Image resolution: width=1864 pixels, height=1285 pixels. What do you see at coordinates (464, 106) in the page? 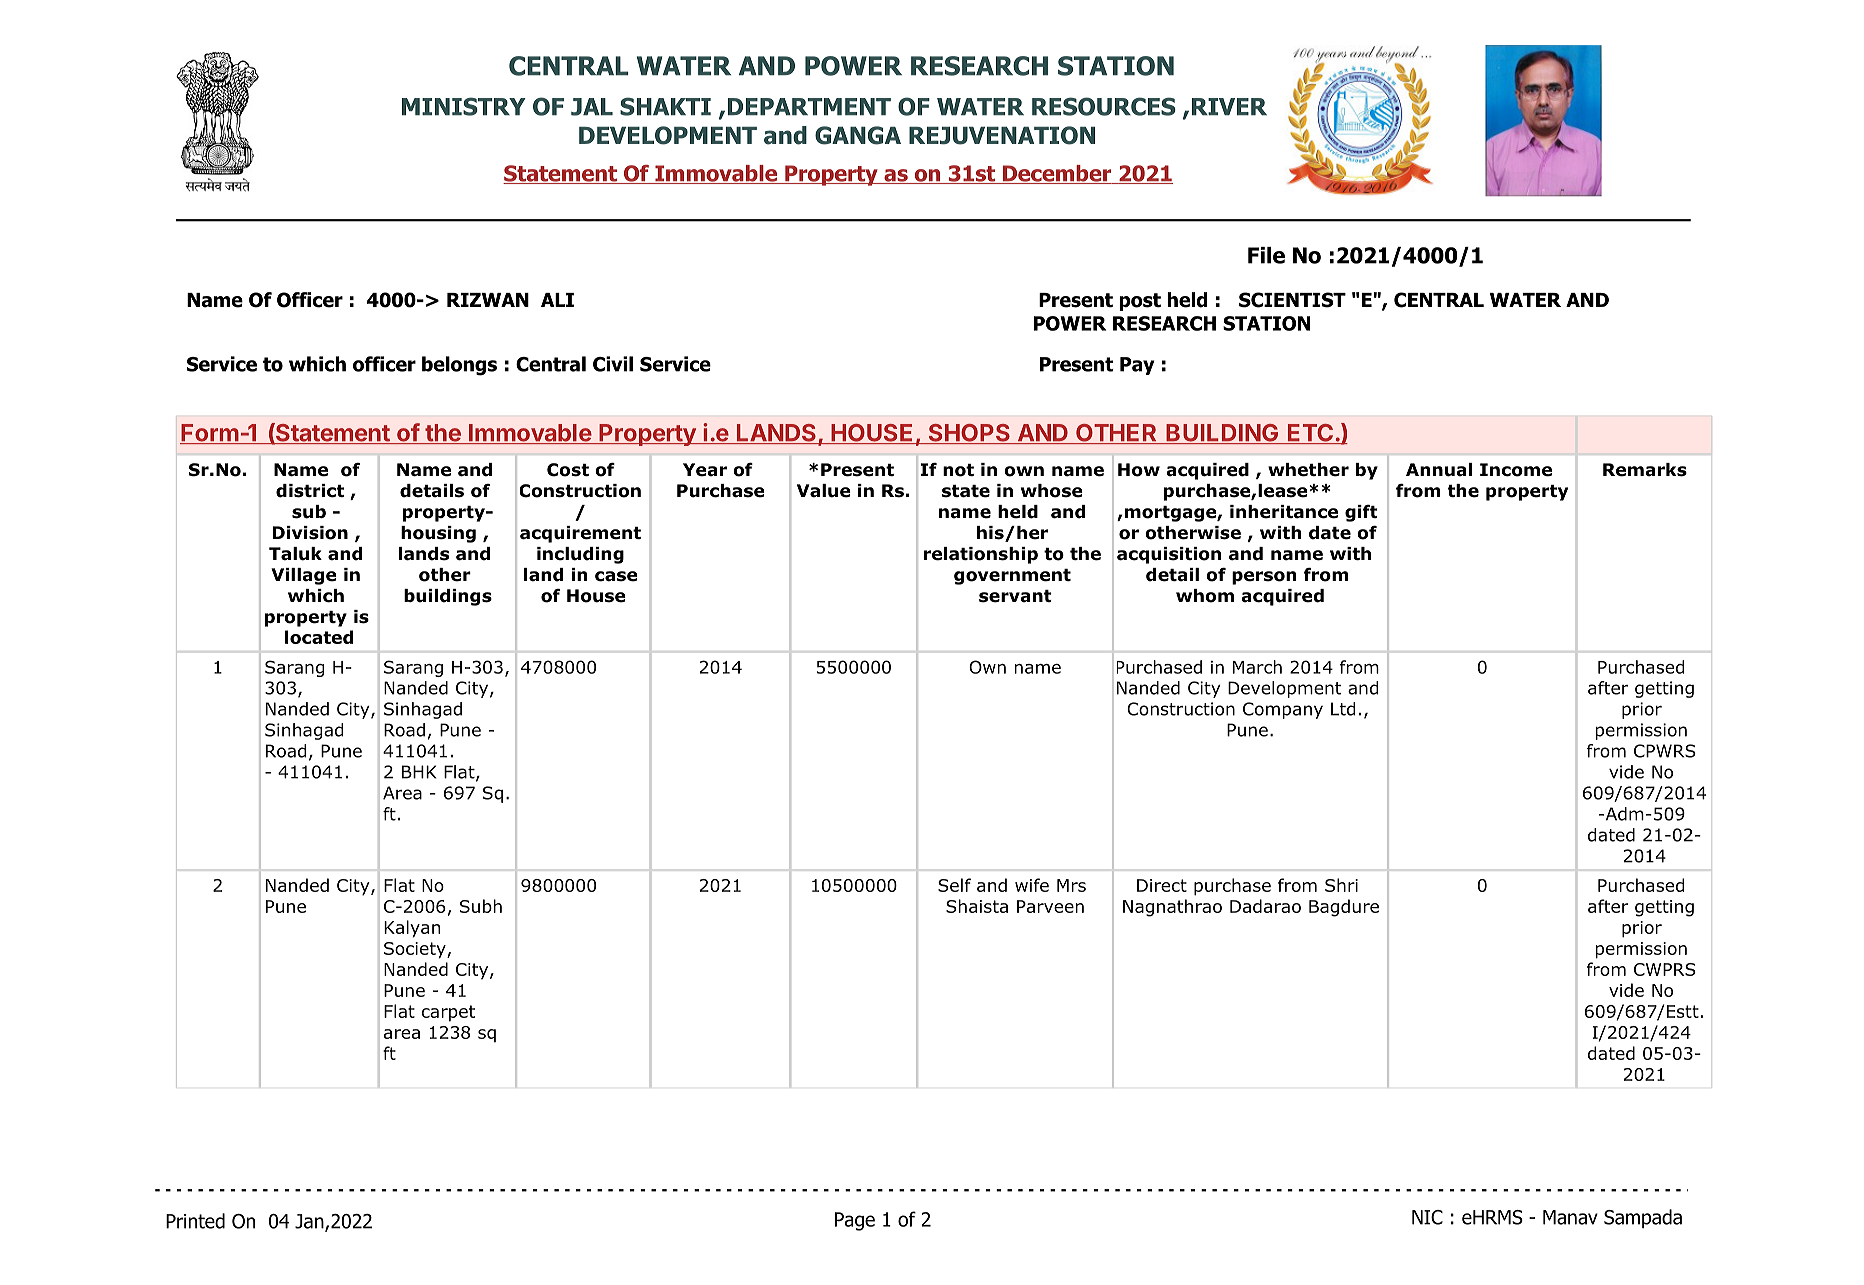
I see `MINISTRY` at bounding box center [464, 106].
